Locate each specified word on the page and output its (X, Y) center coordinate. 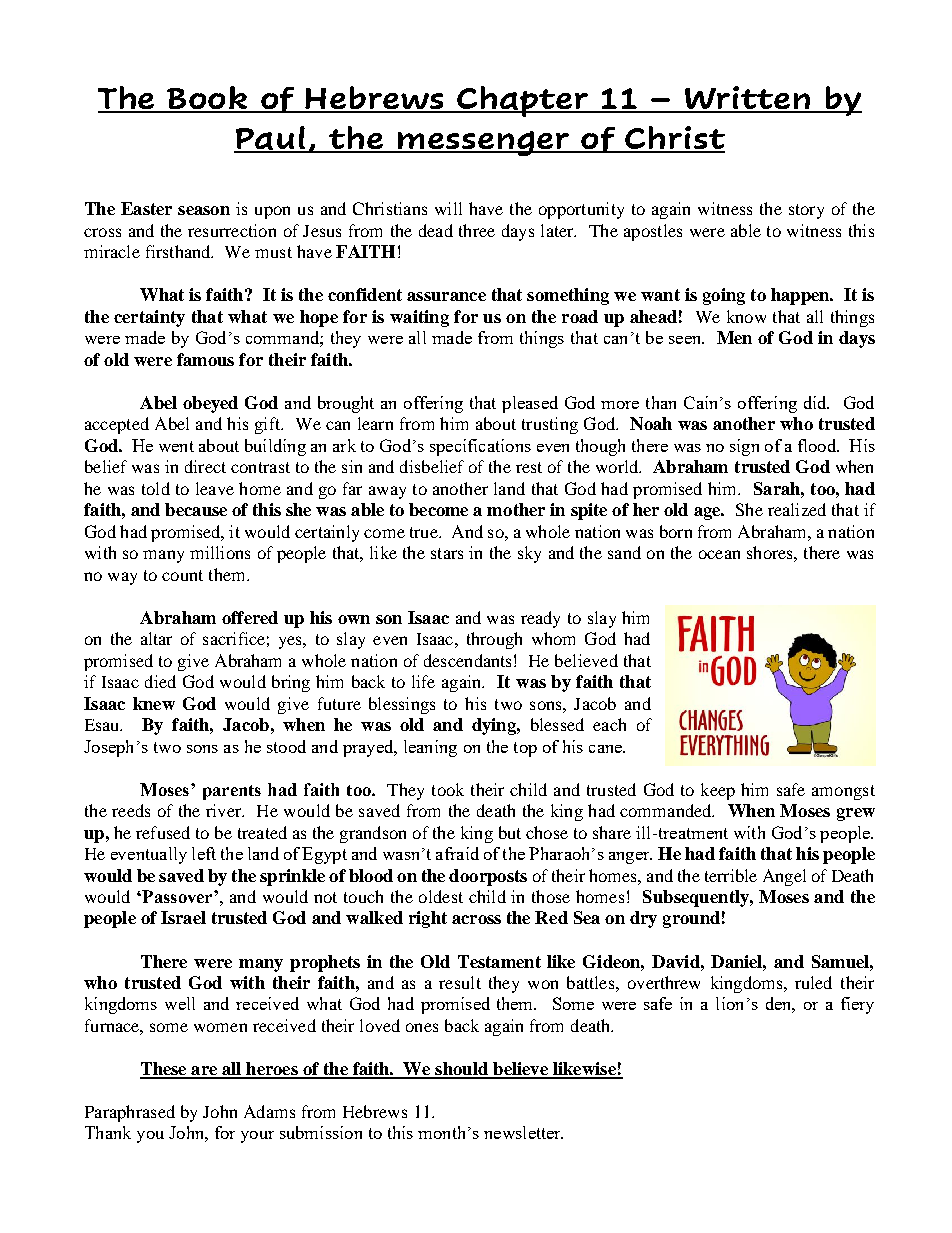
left (204, 853)
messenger (484, 143)
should (462, 1070)
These (164, 1070)
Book (208, 99)
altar (156, 638)
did (816, 402)
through (494, 640)
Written (747, 99)
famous (205, 359)
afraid (457, 853)
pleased (530, 404)
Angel (784, 877)
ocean (719, 554)
